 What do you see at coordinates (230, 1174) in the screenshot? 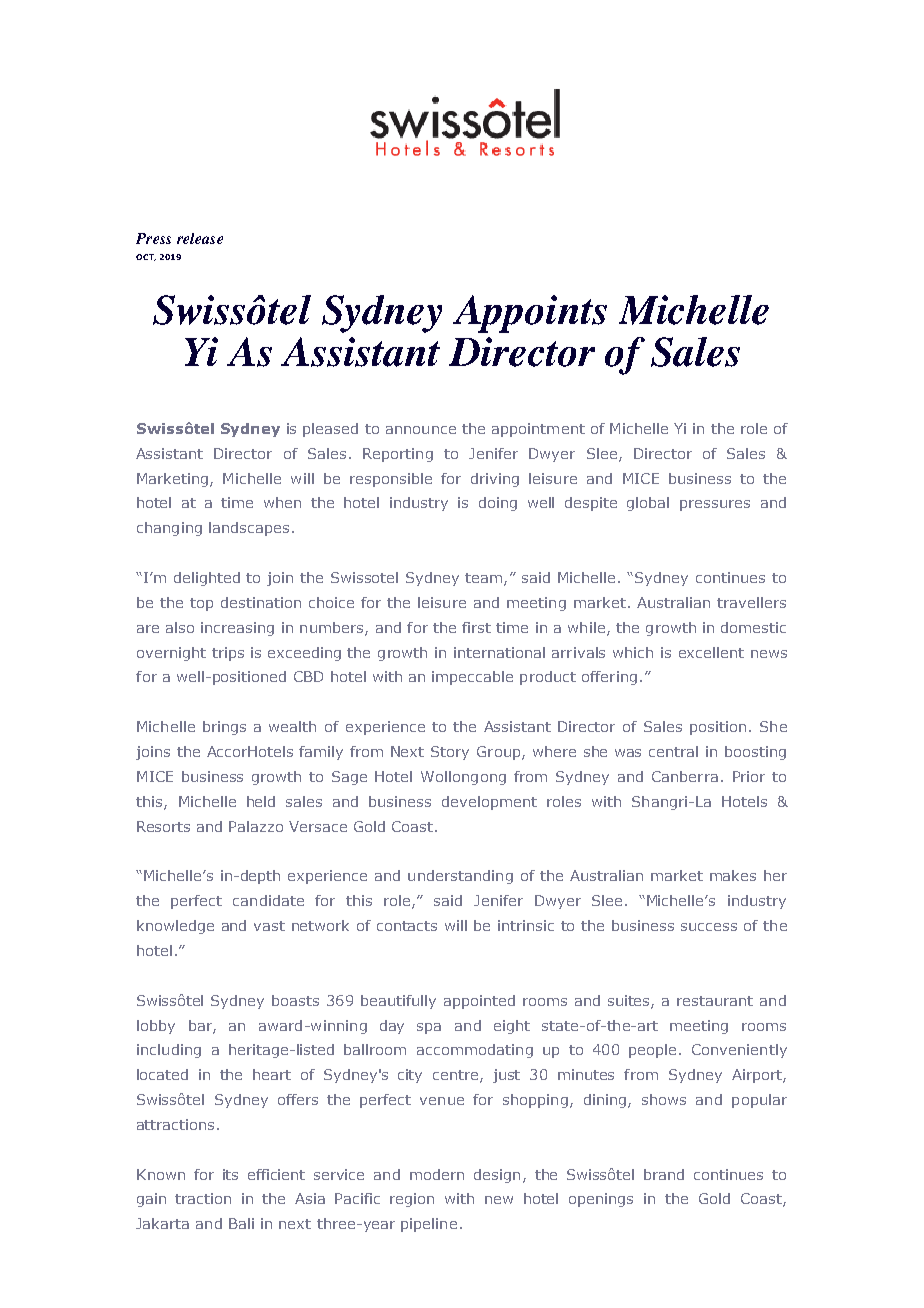
I see `its` at bounding box center [230, 1174].
